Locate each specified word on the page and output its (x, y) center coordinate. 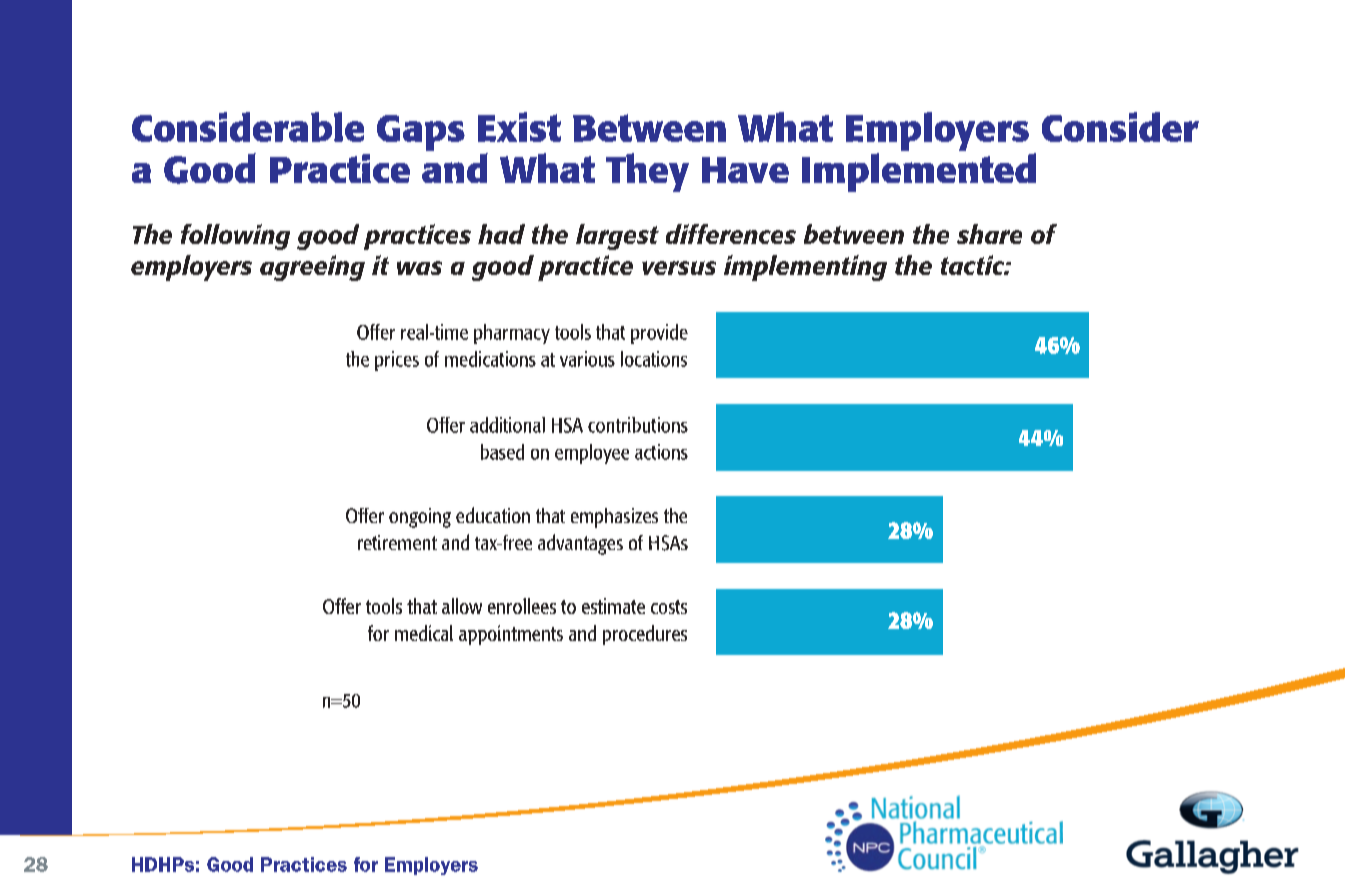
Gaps (421, 133)
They (647, 172)
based (502, 452)
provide (659, 334)
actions (661, 452)
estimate (613, 606)
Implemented (919, 172)
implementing (805, 268)
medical (424, 633)
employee (592, 454)
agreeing (312, 268)
